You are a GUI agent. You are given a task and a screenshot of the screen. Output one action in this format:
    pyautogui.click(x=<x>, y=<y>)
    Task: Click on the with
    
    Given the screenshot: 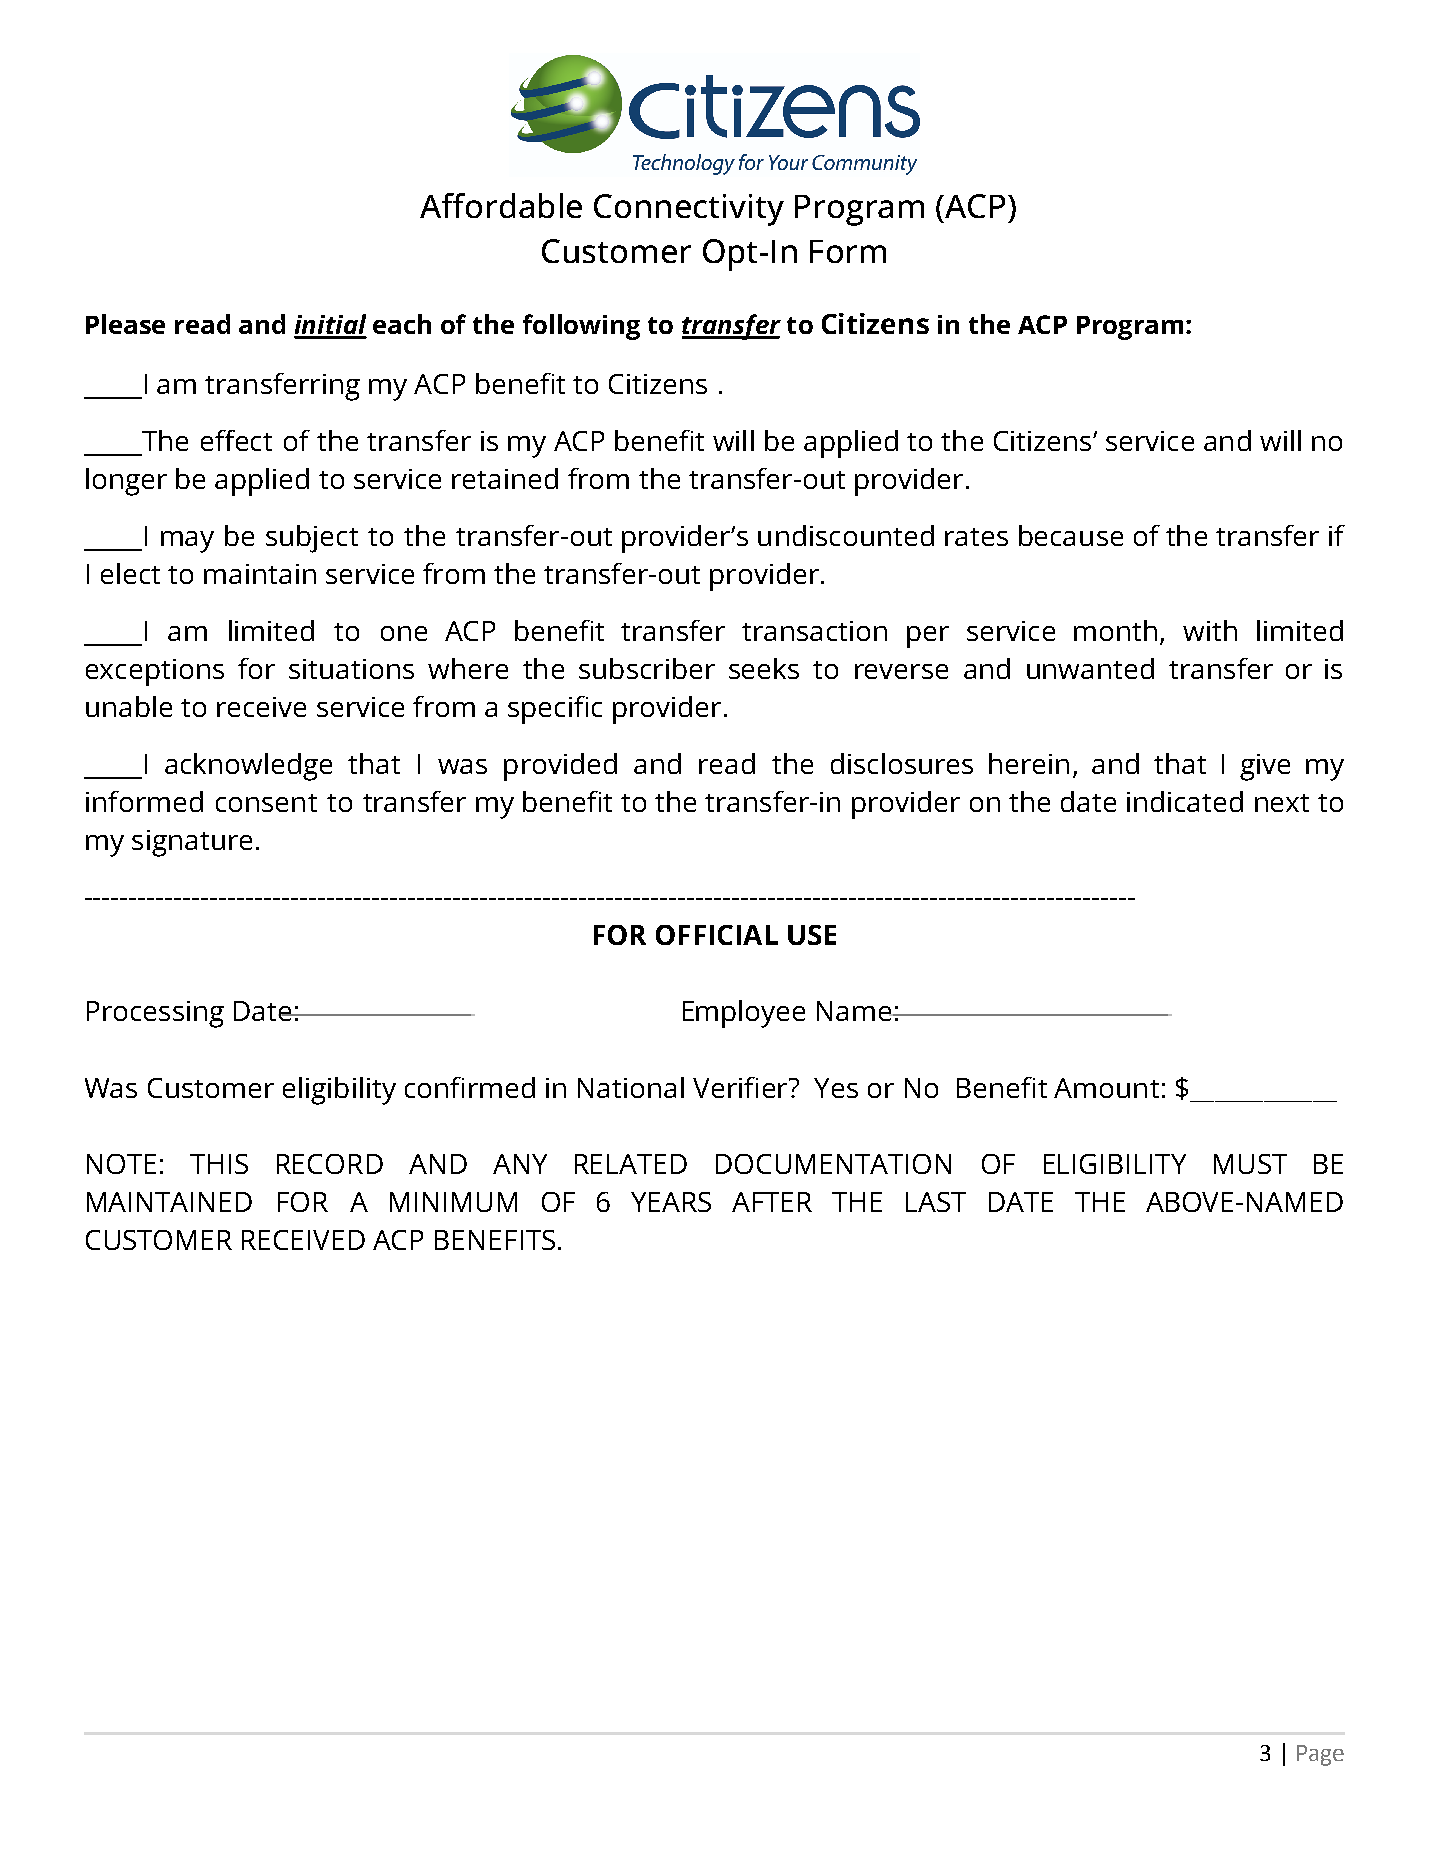 What is the action you would take?
    pyautogui.click(x=1210, y=630)
